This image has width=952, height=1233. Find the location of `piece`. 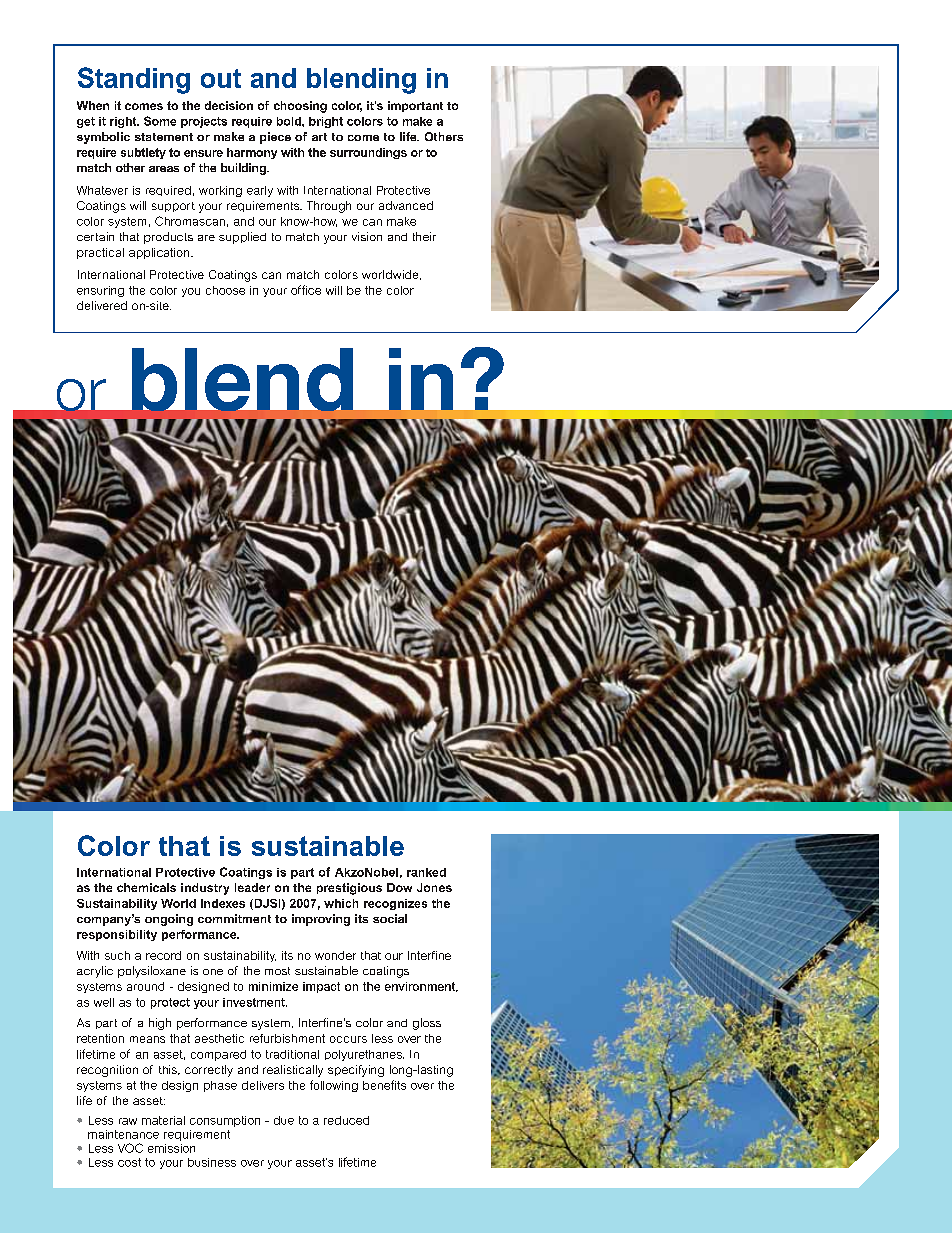

piece is located at coordinates (275, 138).
